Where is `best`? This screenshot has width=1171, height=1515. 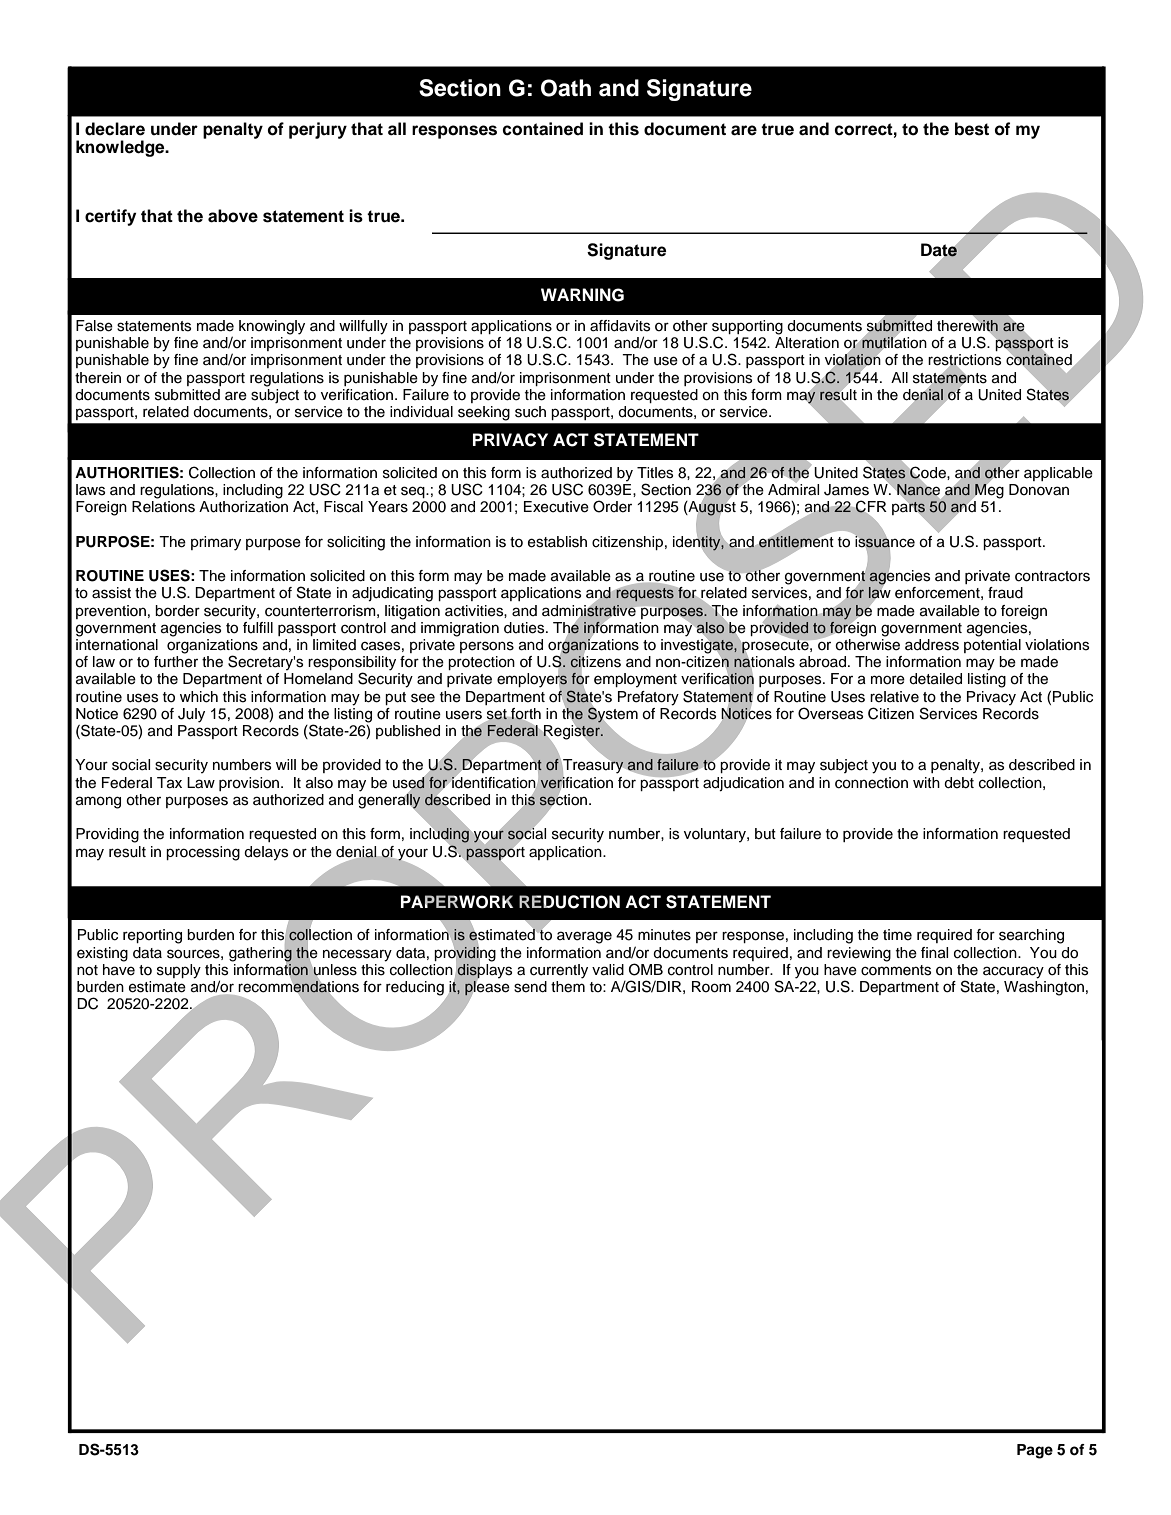 best is located at coordinates (972, 129).
